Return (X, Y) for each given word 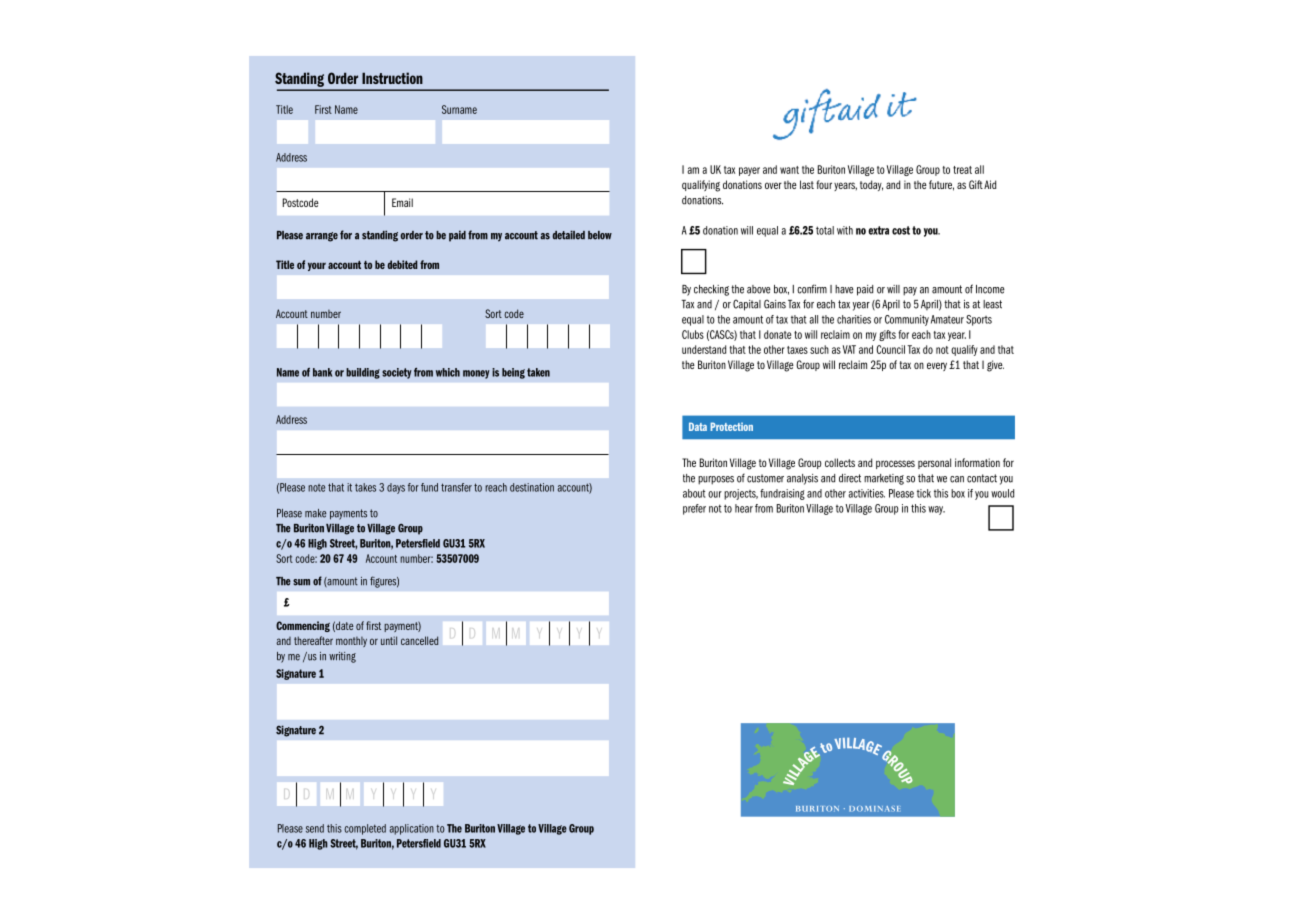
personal (934, 463)
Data (698, 426)
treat (962, 170)
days (396, 488)
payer (749, 171)
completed (365, 829)
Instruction (392, 78)
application (412, 829)
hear (744, 508)
